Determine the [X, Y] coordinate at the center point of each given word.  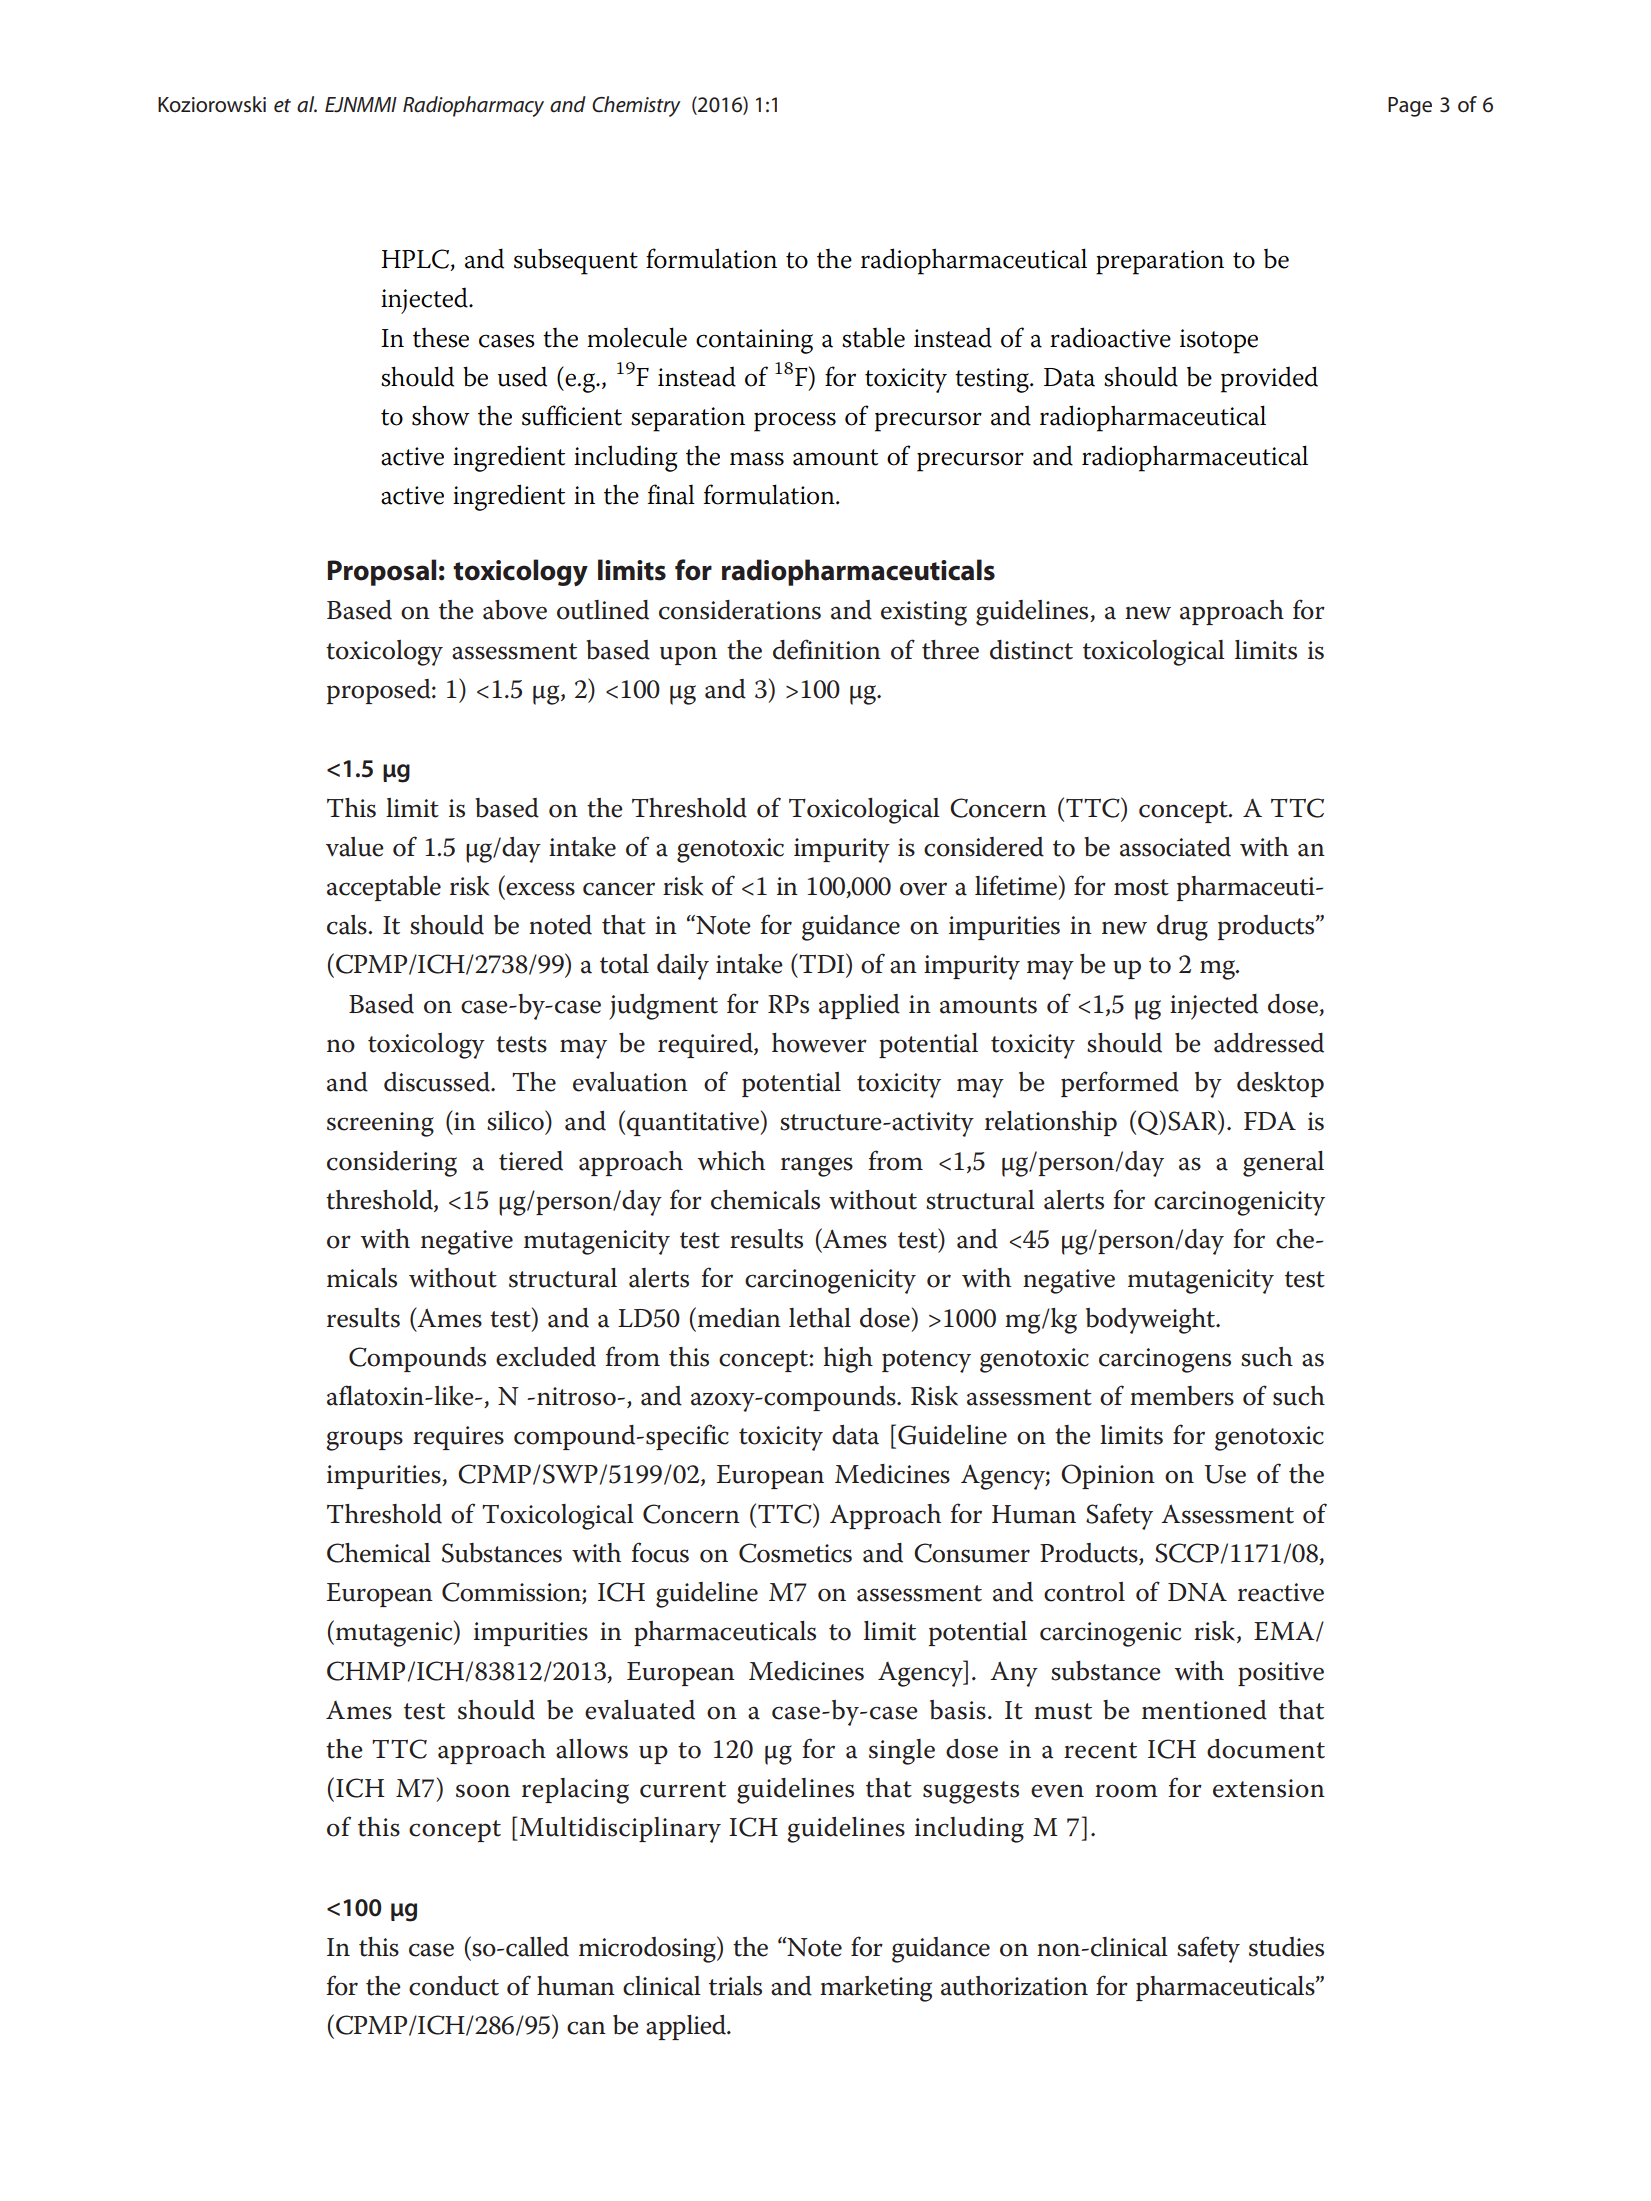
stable [873, 337]
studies [1286, 1947]
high [848, 1360]
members [1182, 1396]
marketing [876, 1989]
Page [1410, 107]
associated [1175, 847]
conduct [454, 1986]
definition [827, 649]
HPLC [416, 260]
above [515, 610]
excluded [546, 1357]
